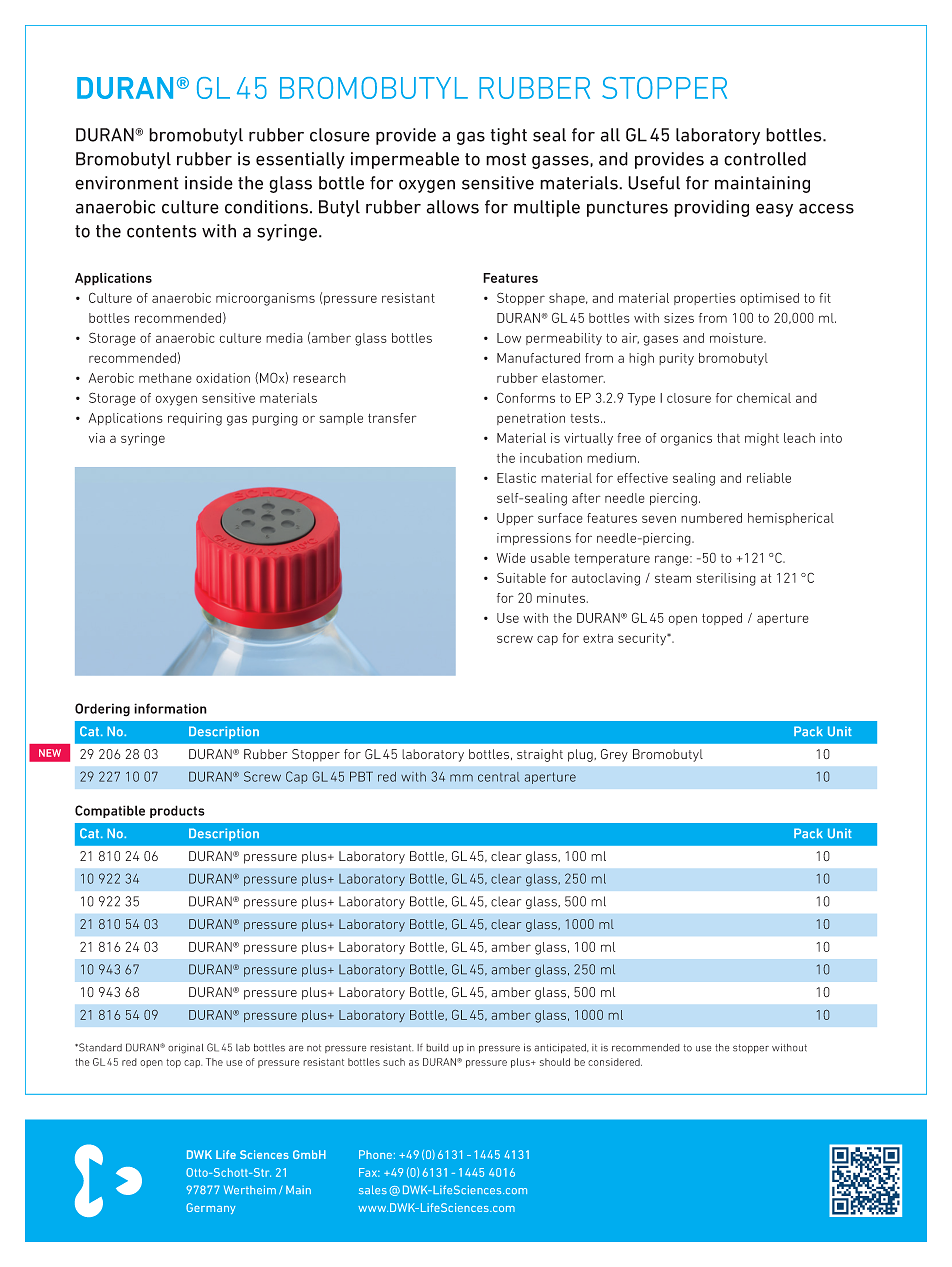 This page has height=1267, width=952. What do you see at coordinates (722, 619) in the page?
I see `topped` at bounding box center [722, 619].
